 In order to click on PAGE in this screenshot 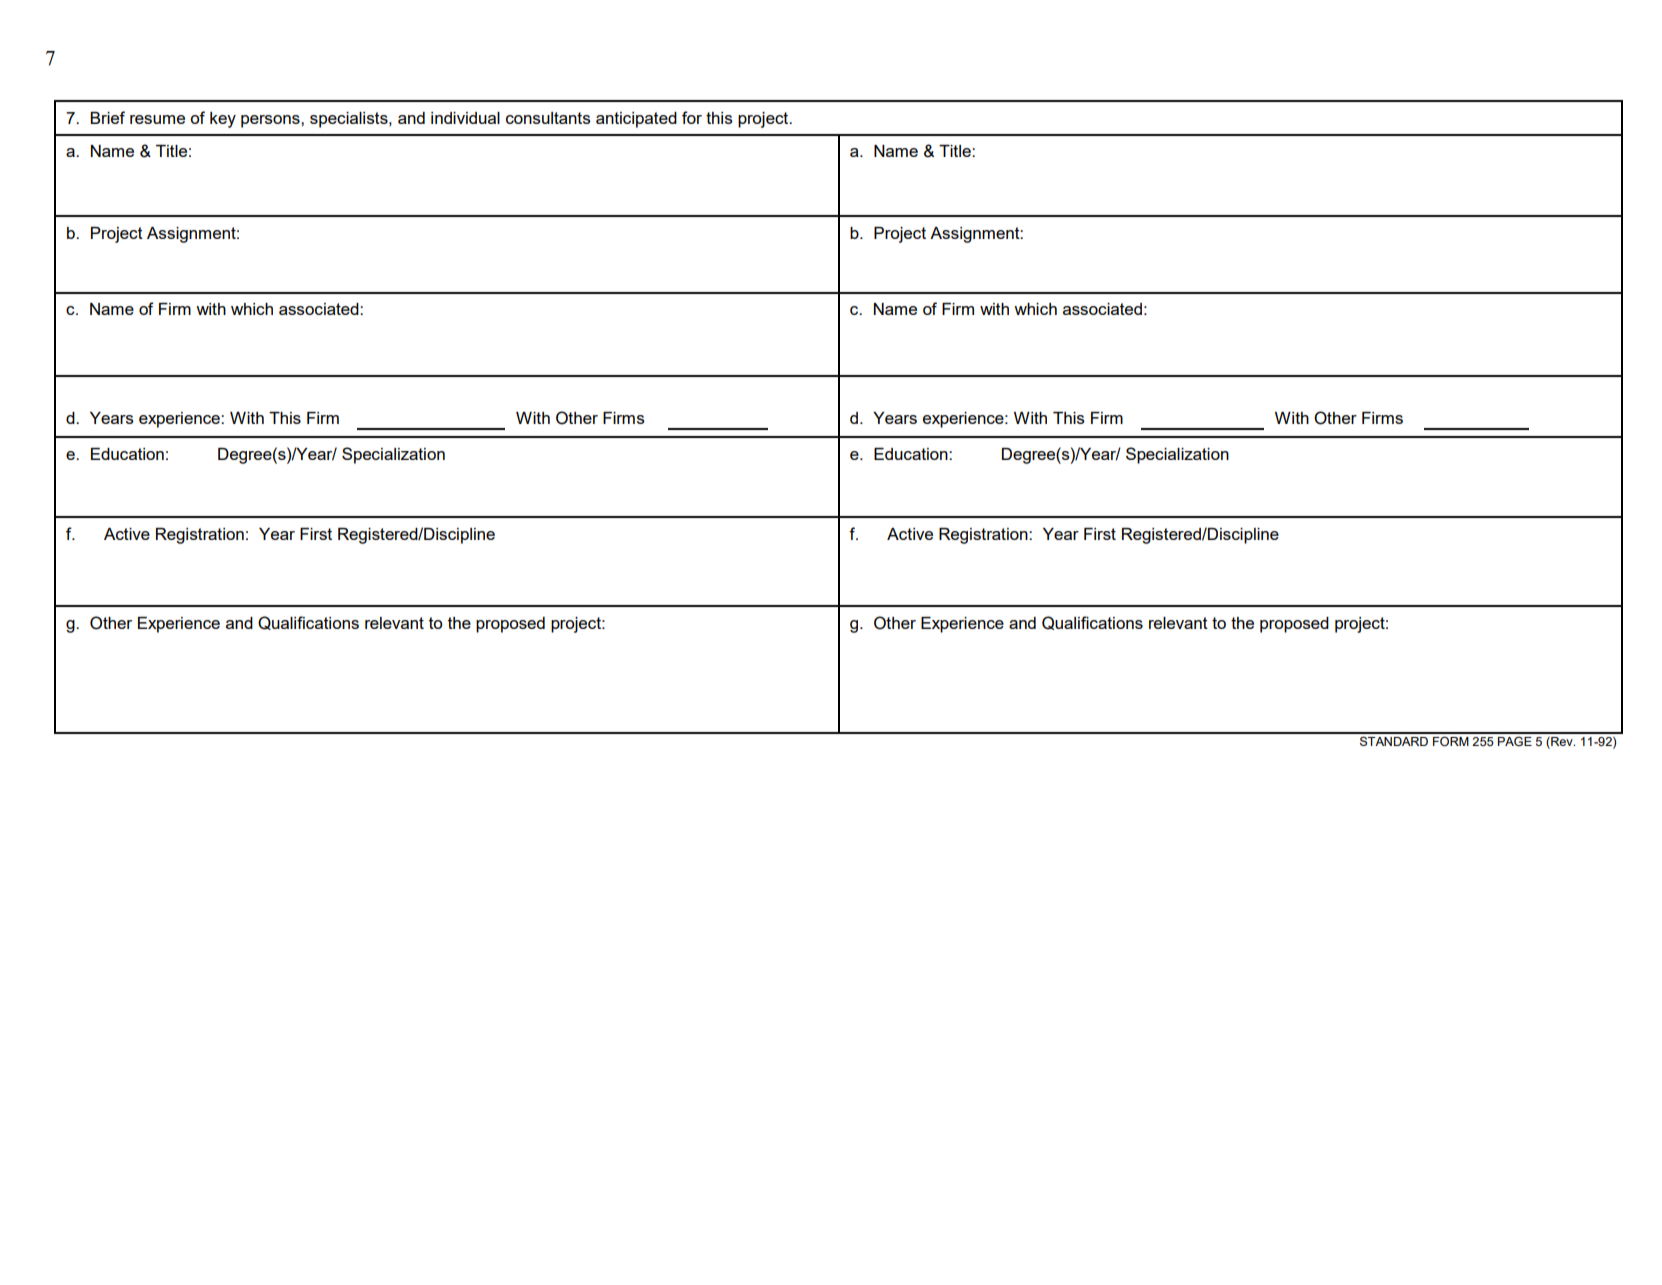, I will do `click(1515, 741)`.
